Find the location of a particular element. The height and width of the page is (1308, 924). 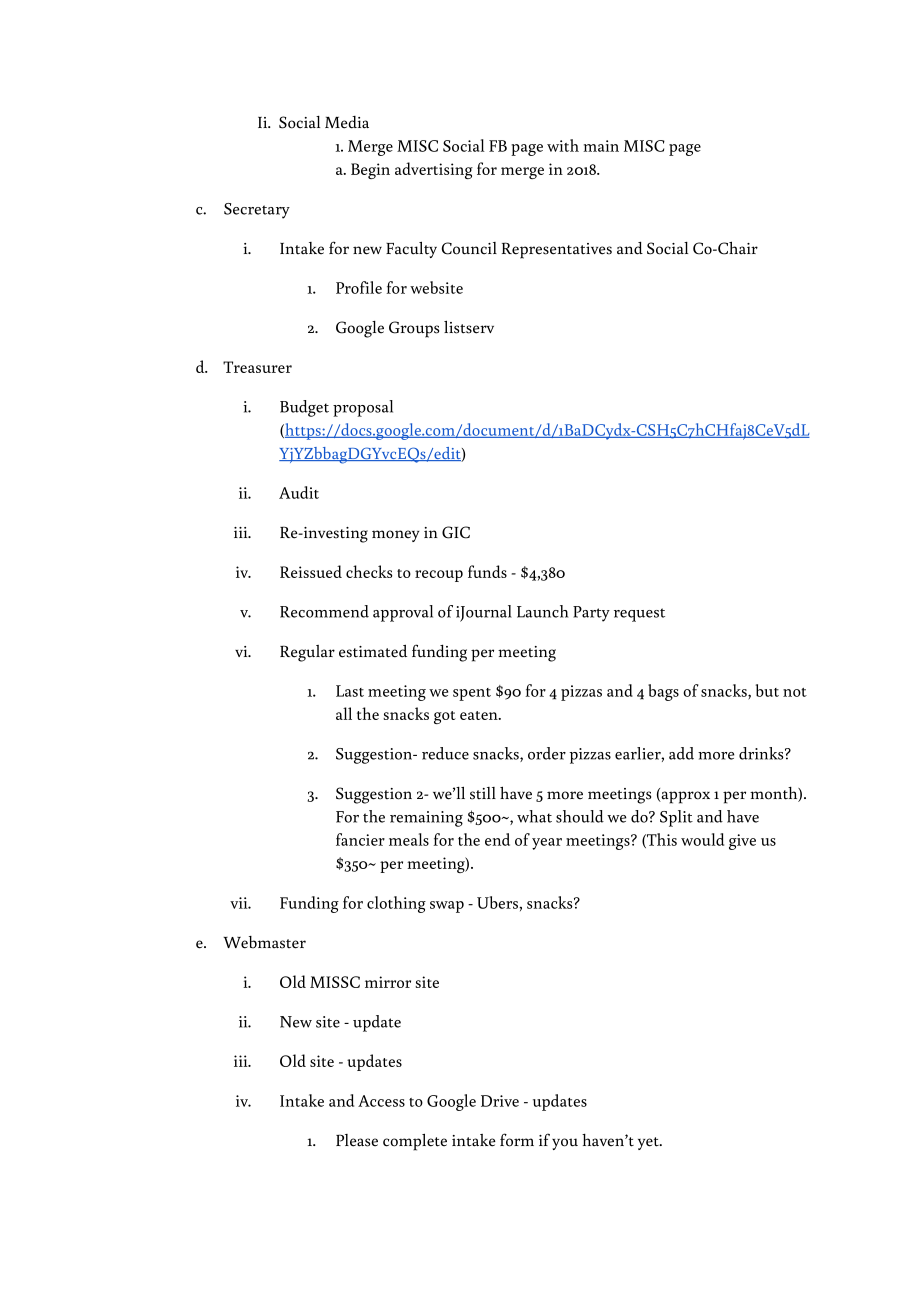

with is located at coordinates (563, 145).
